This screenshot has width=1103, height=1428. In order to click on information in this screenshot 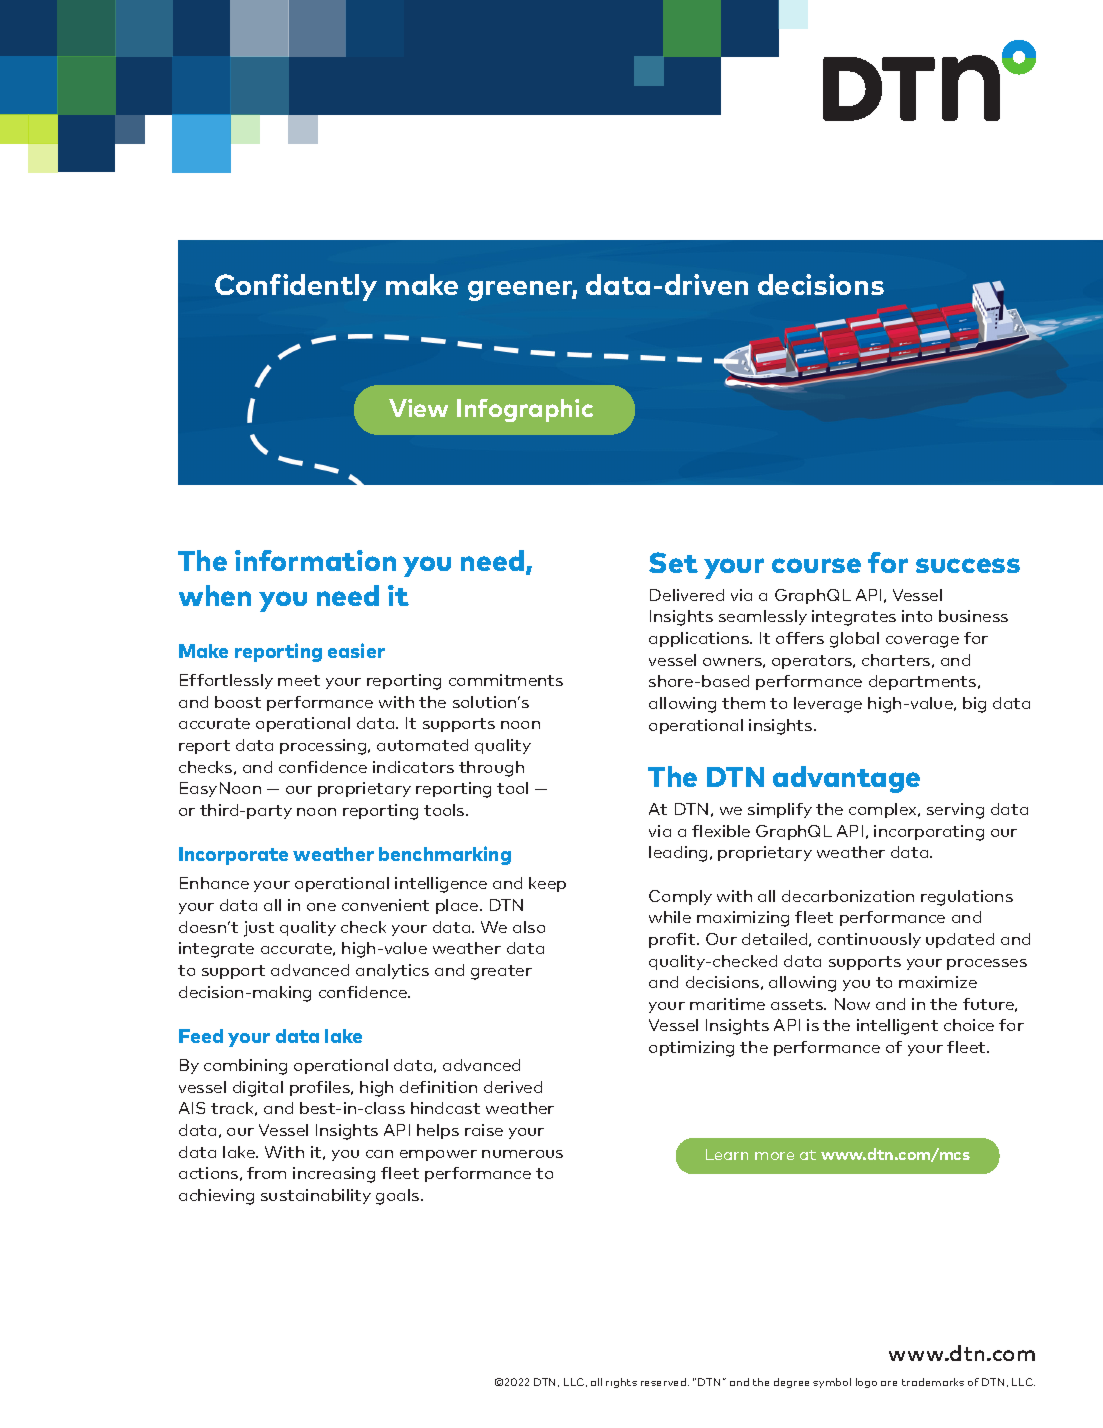, I will do `click(315, 560)`.
